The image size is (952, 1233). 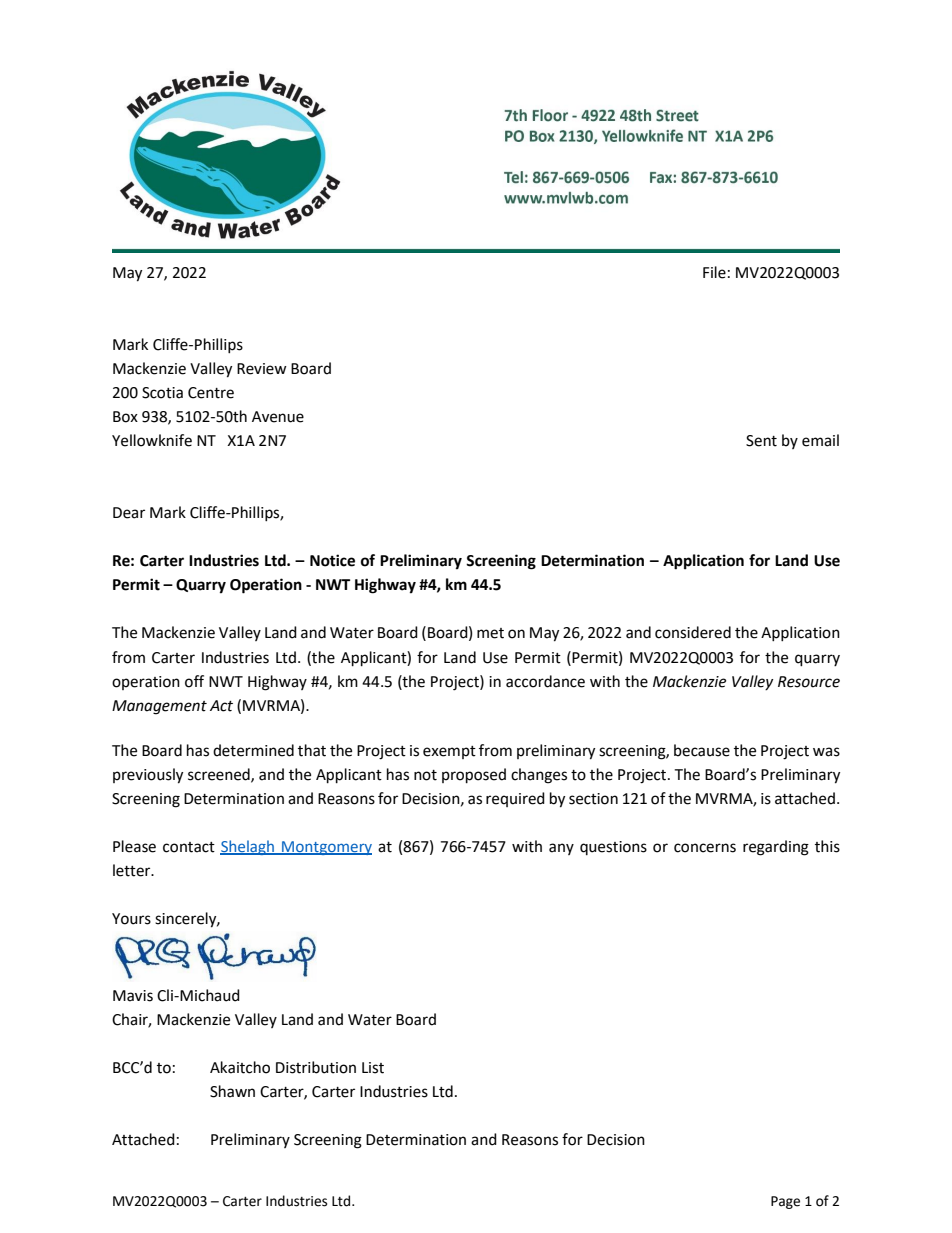 What do you see at coordinates (373, 1068) in the screenshot?
I see `List` at bounding box center [373, 1068].
